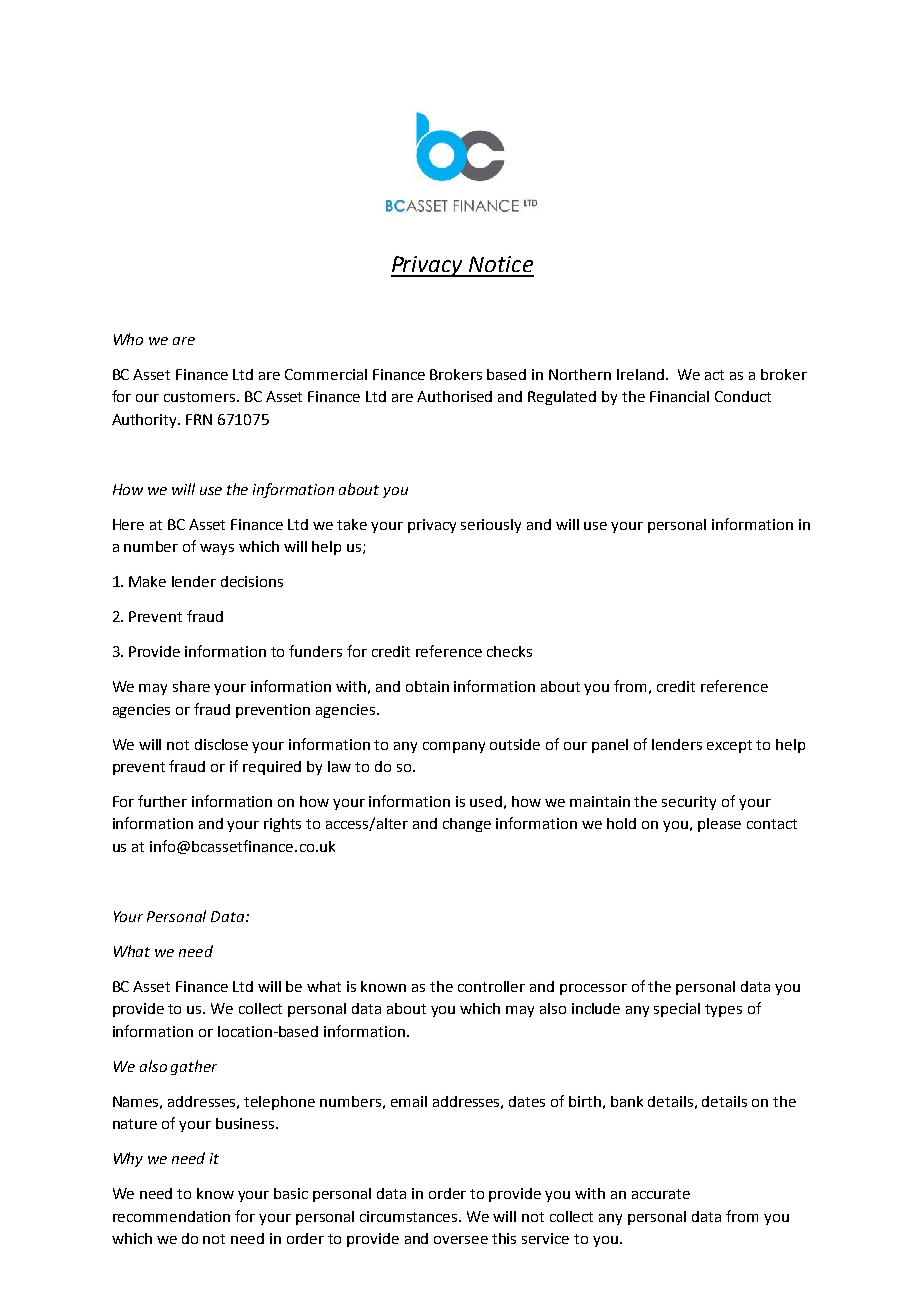  What do you see at coordinates (427, 686) in the document?
I see `obtain` at bounding box center [427, 686].
